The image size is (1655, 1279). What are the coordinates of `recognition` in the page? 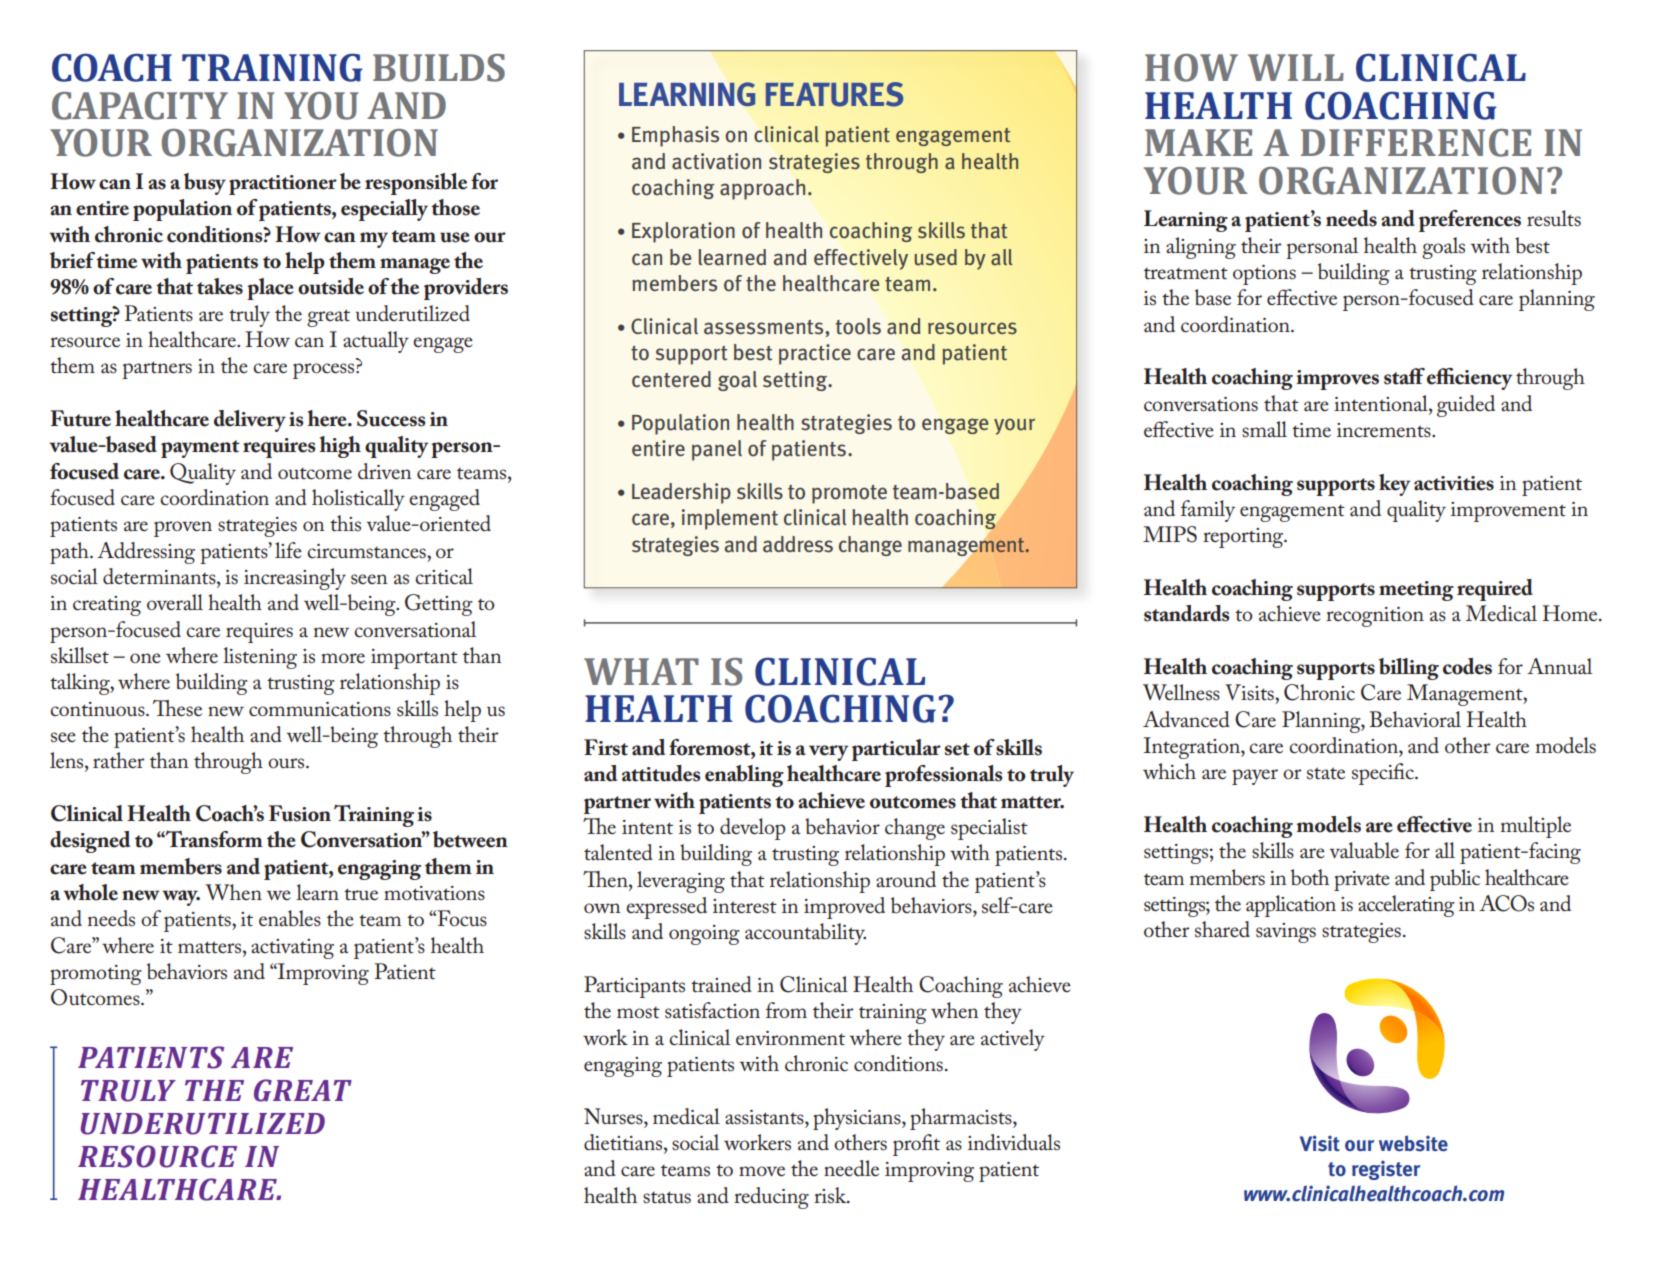 It's located at (1375, 617).
